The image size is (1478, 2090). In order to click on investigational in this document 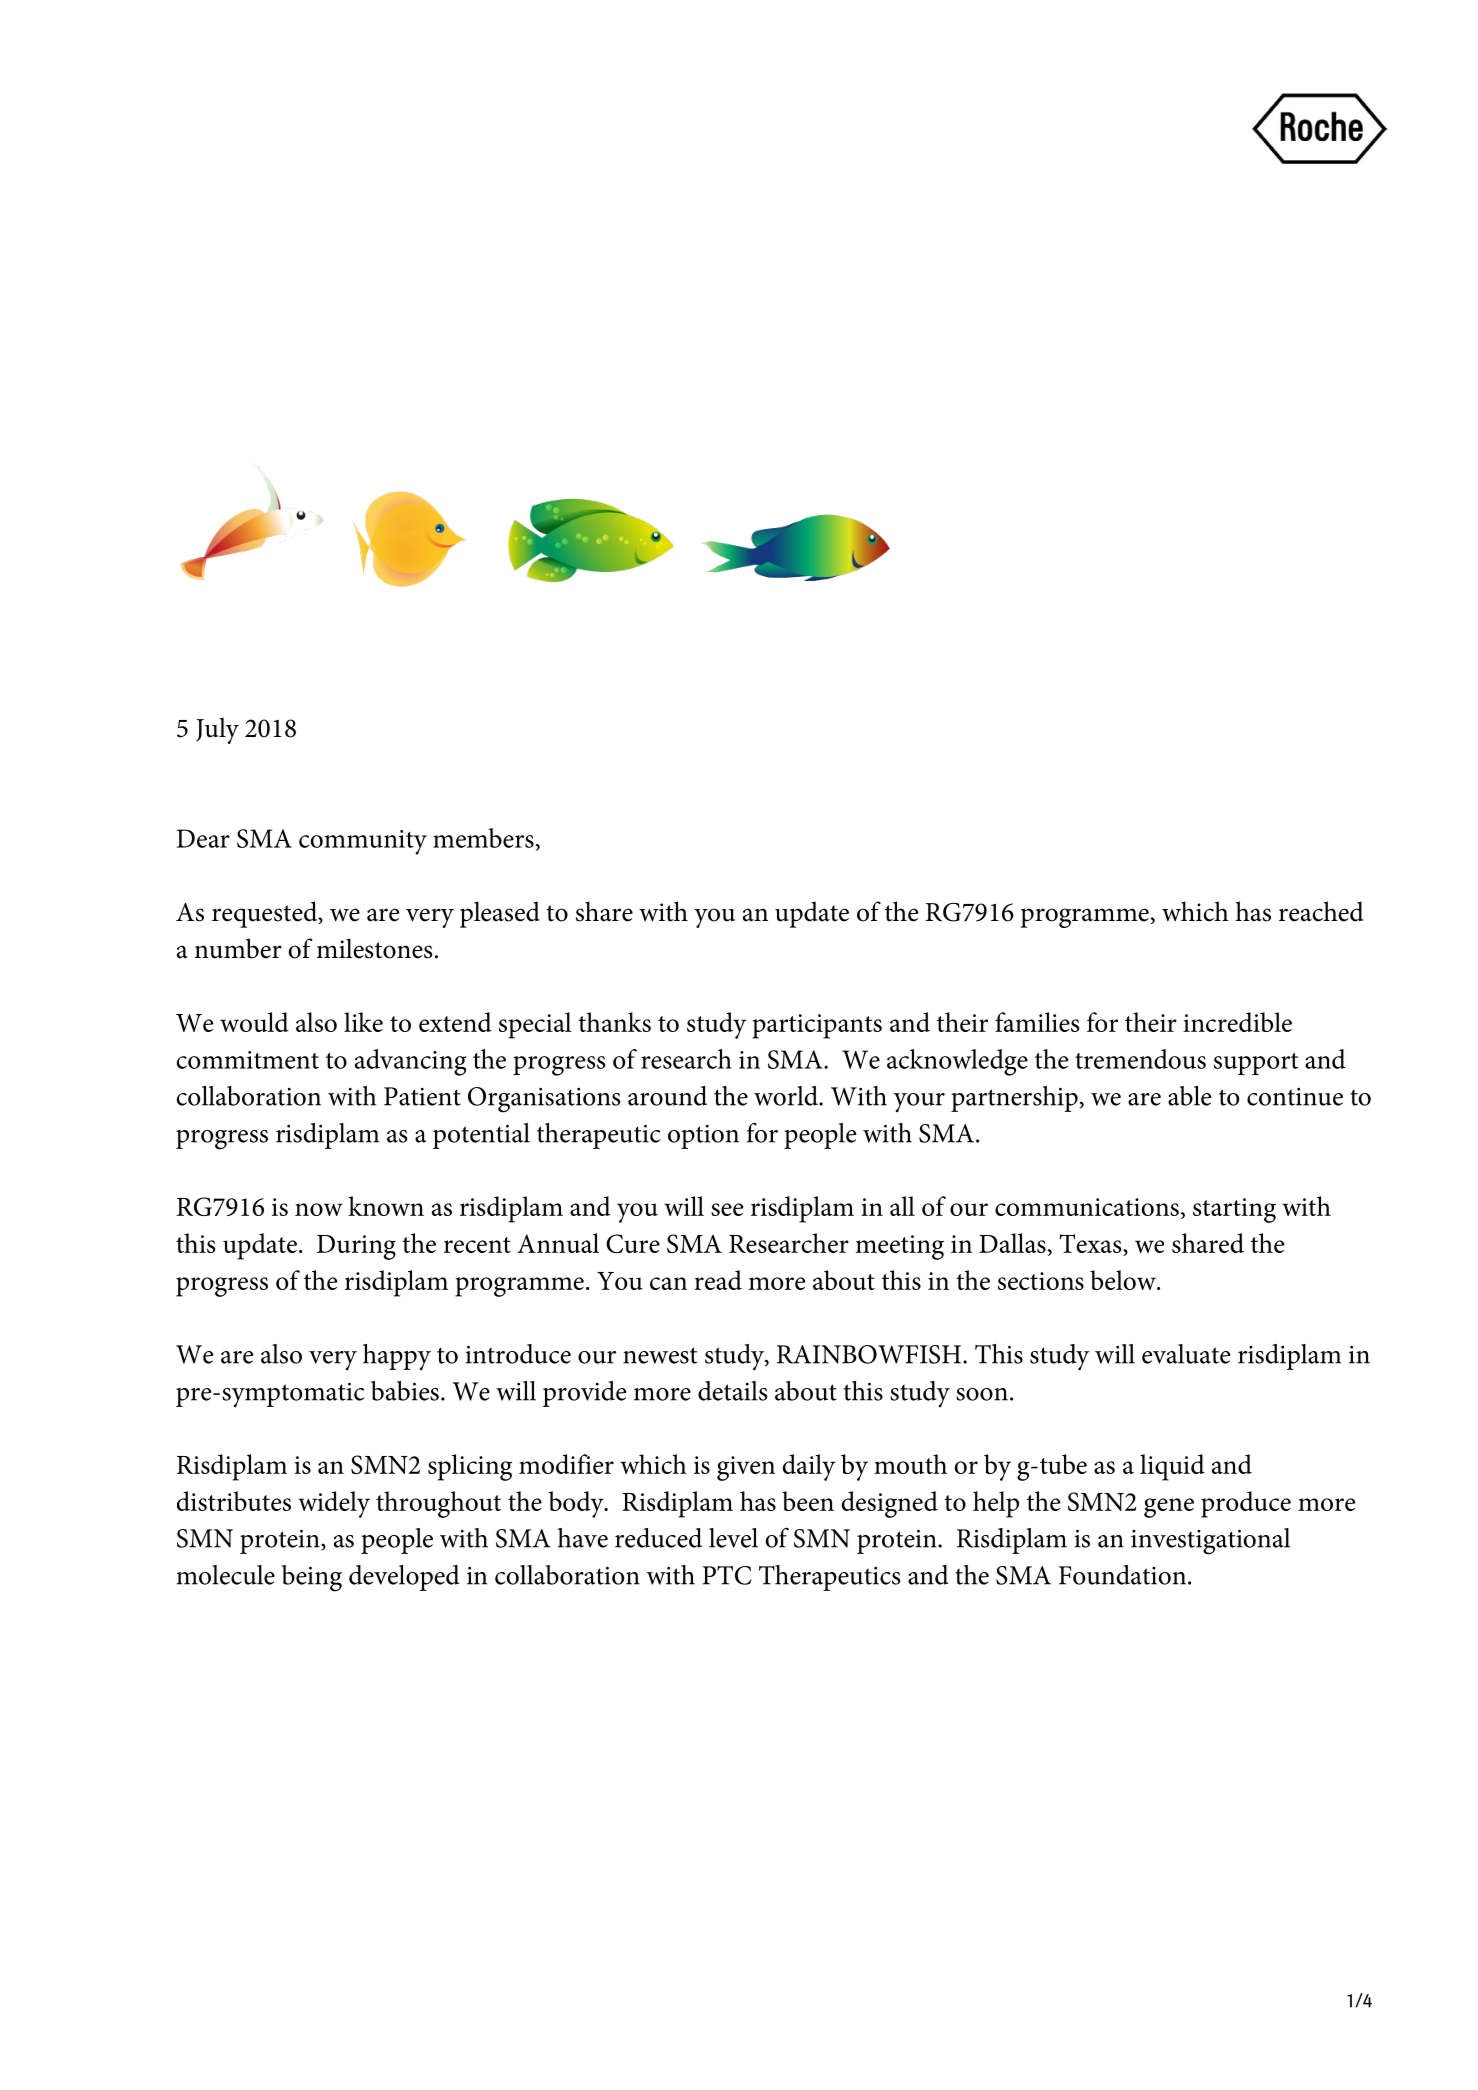, I will do `click(1210, 1541)`.
